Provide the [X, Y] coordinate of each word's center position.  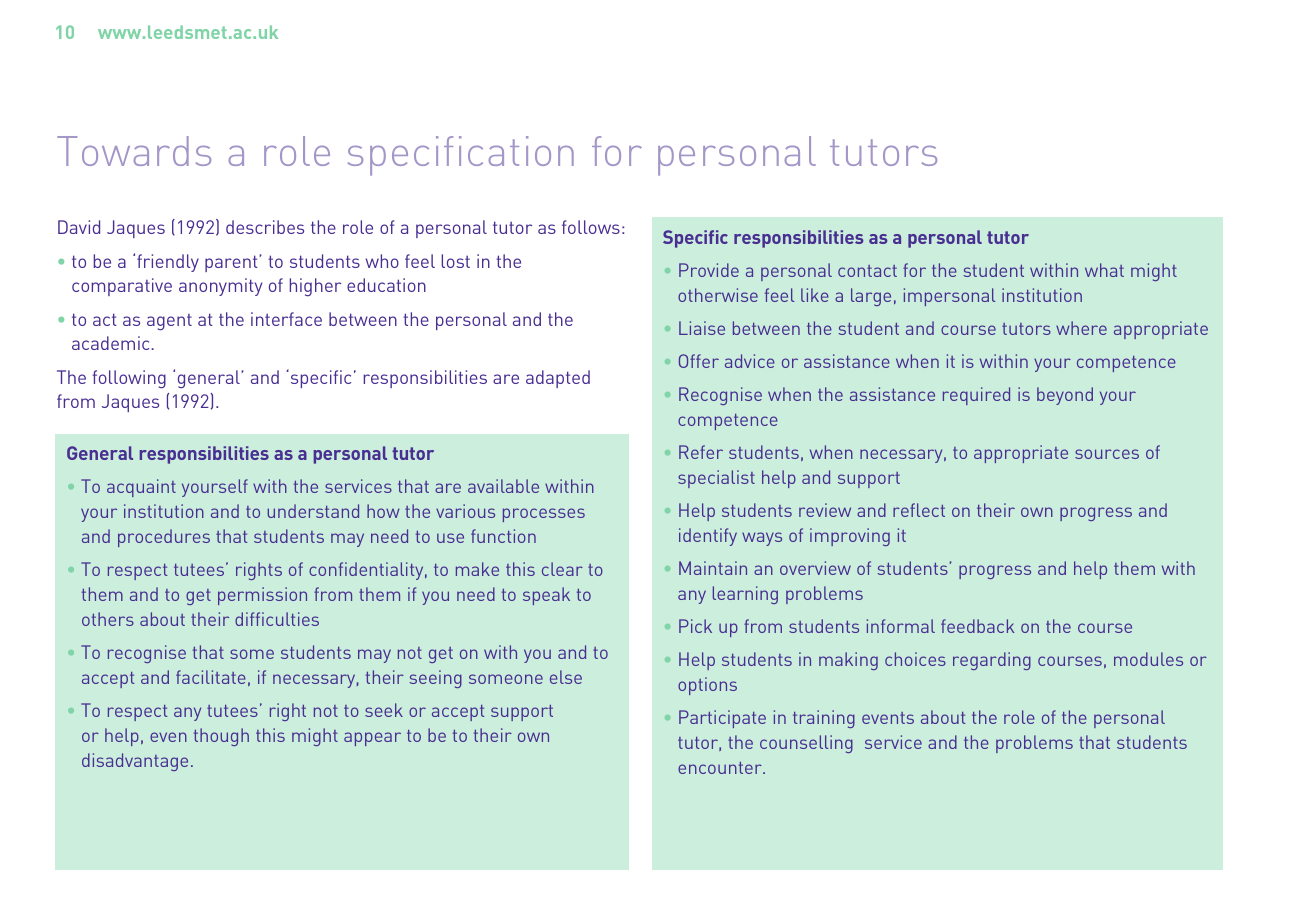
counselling [806, 744]
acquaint [141, 488]
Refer [701, 452]
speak [546, 596]
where [1081, 328]
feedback [977, 626]
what [1104, 270]
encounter [721, 768]
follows [591, 227]
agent [169, 322]
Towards [134, 151]
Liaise [702, 328]
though [221, 737]
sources [1107, 454]
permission [262, 596]
